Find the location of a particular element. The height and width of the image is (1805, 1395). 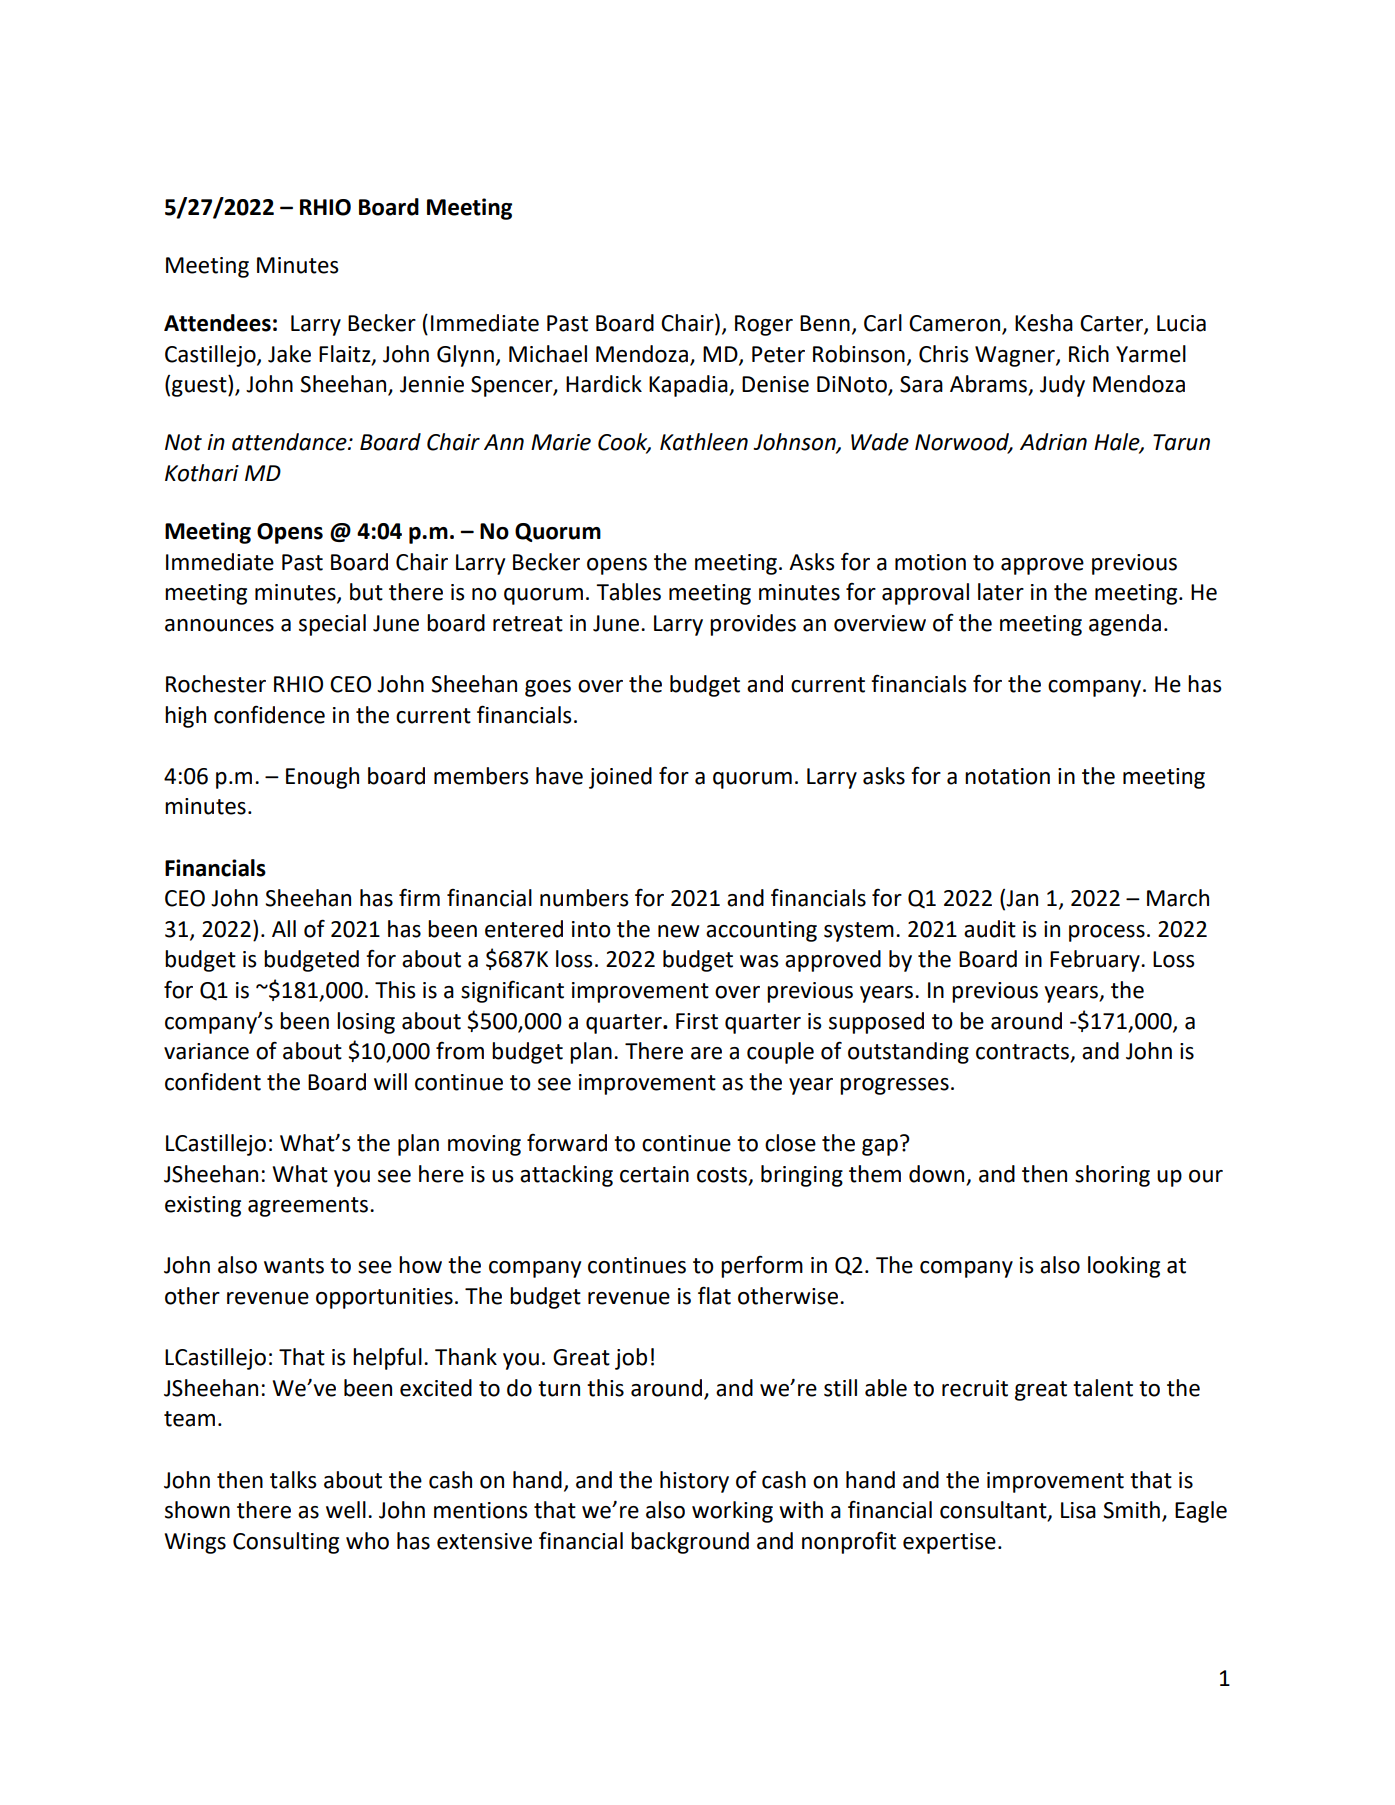

process is located at coordinates (1107, 933).
